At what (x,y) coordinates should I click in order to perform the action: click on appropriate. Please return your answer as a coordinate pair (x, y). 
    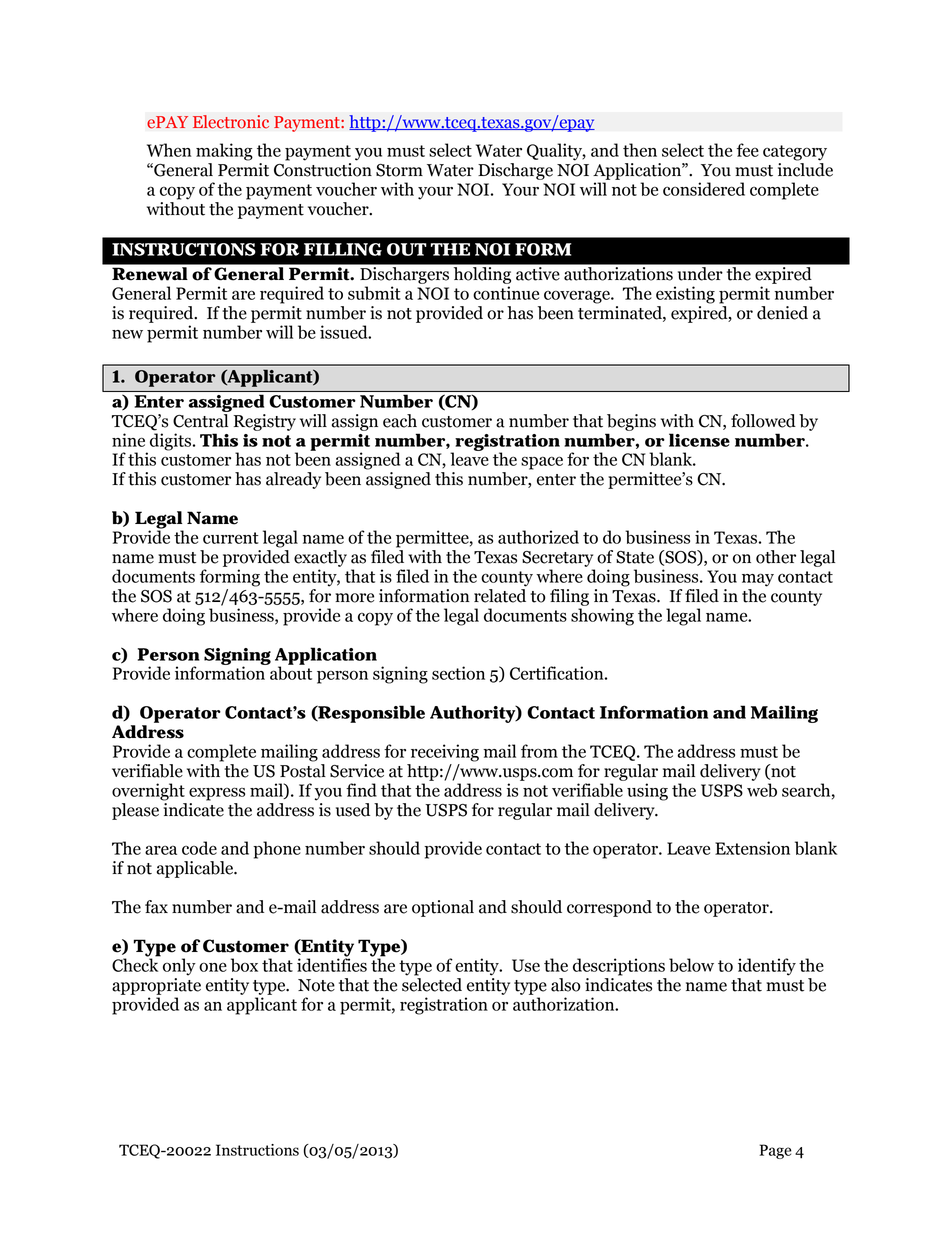
    Looking at the image, I should click on (156, 985).
